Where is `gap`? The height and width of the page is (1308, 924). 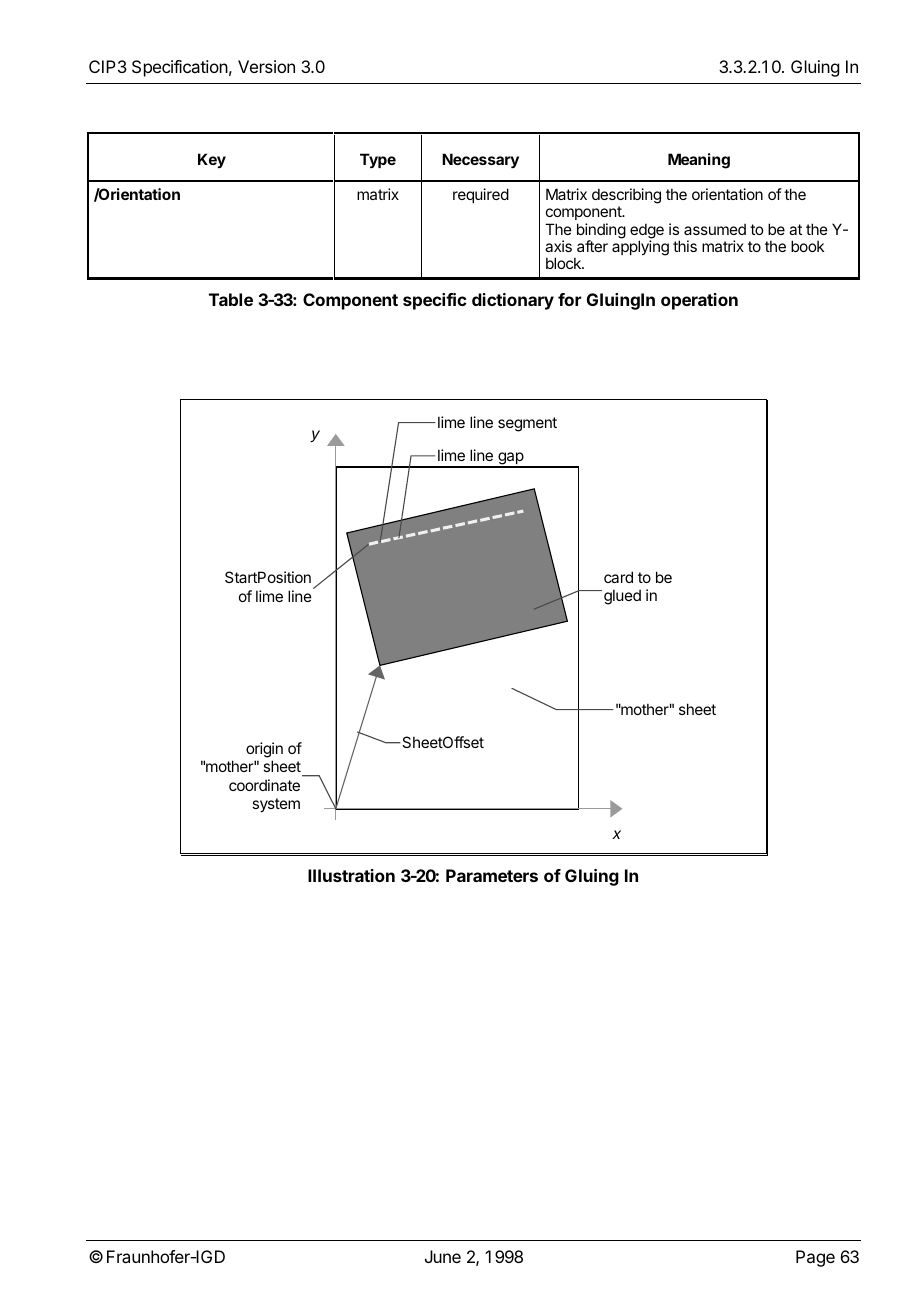 gap is located at coordinates (510, 460).
